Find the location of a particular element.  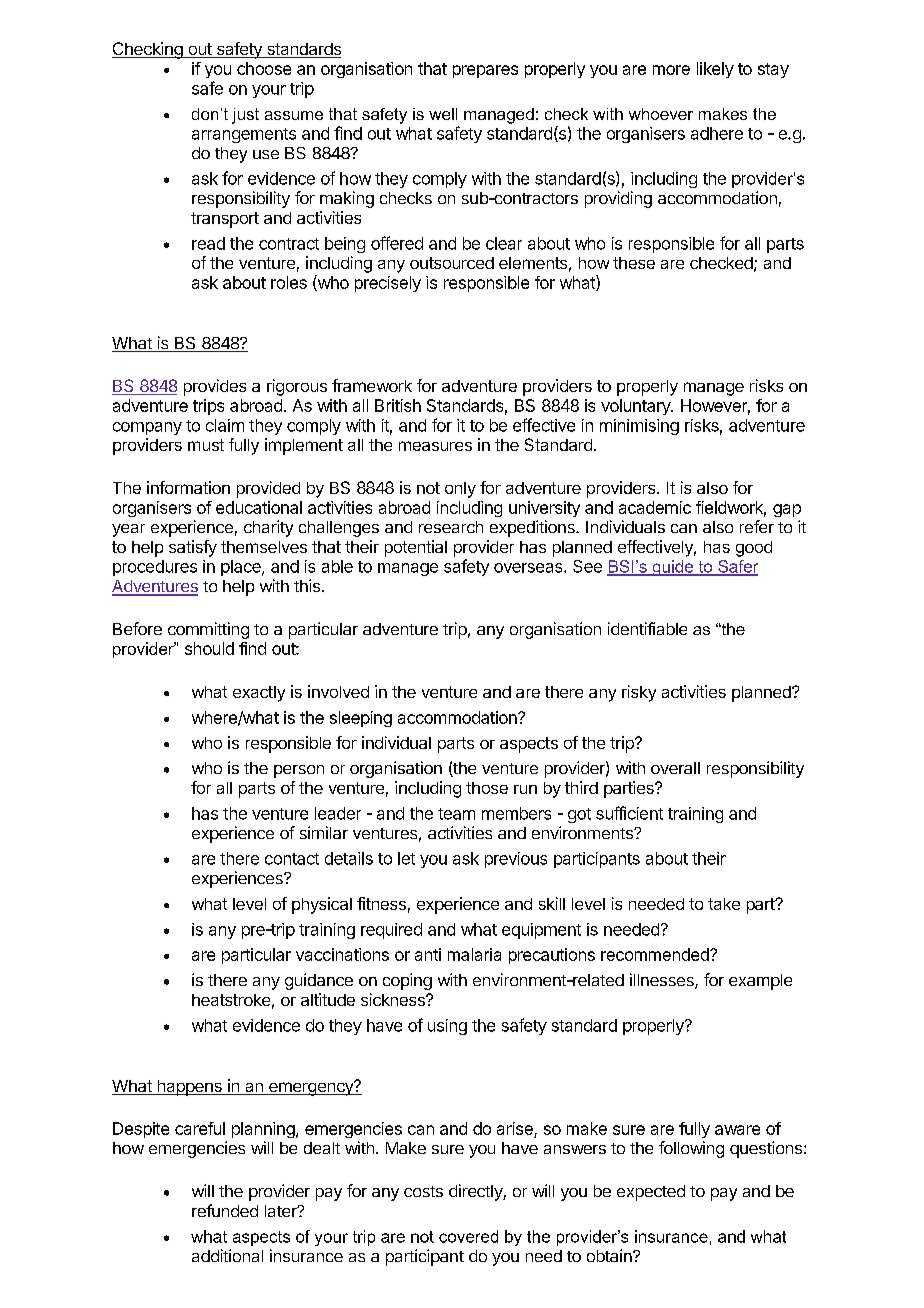

take is located at coordinates (724, 904).
